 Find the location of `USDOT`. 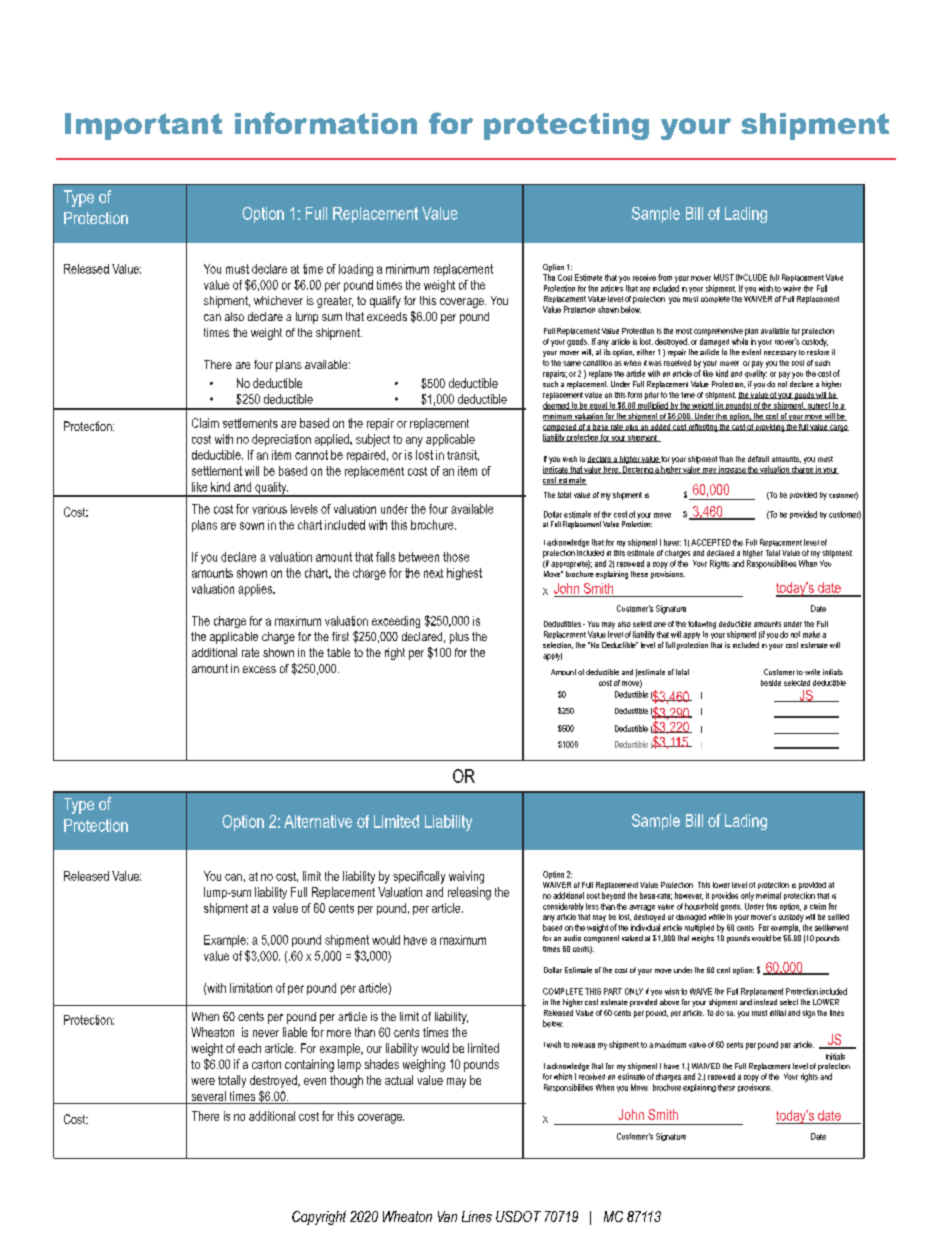

USDOT is located at coordinates (518, 1216).
